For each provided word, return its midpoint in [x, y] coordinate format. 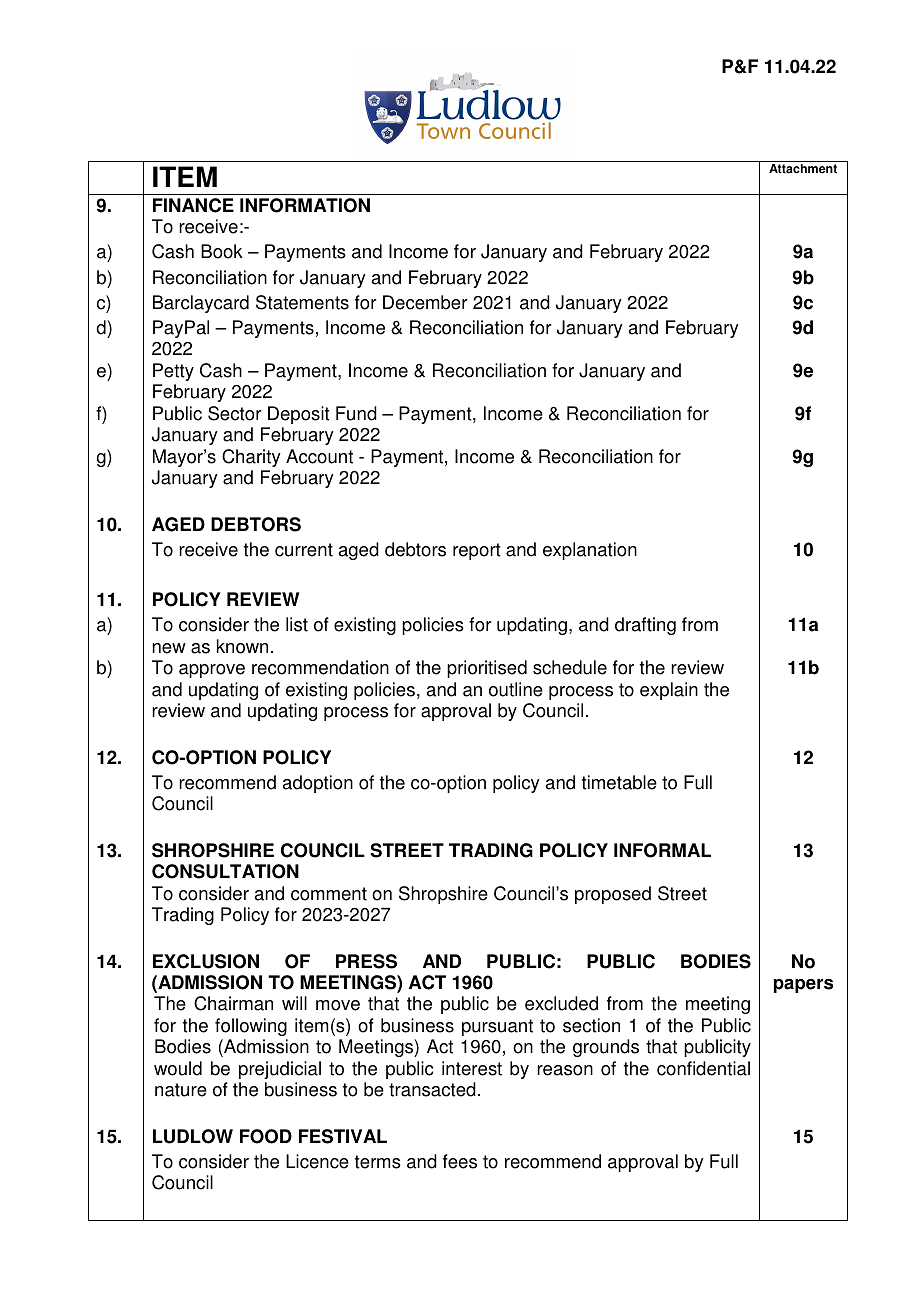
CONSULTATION [225, 871]
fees [460, 1161]
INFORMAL [662, 850]
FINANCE [193, 205]
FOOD [266, 1136]
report [477, 551]
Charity [251, 458]
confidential [703, 1068]
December [425, 302]
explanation [590, 551]
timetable [619, 782]
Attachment [803, 169]
